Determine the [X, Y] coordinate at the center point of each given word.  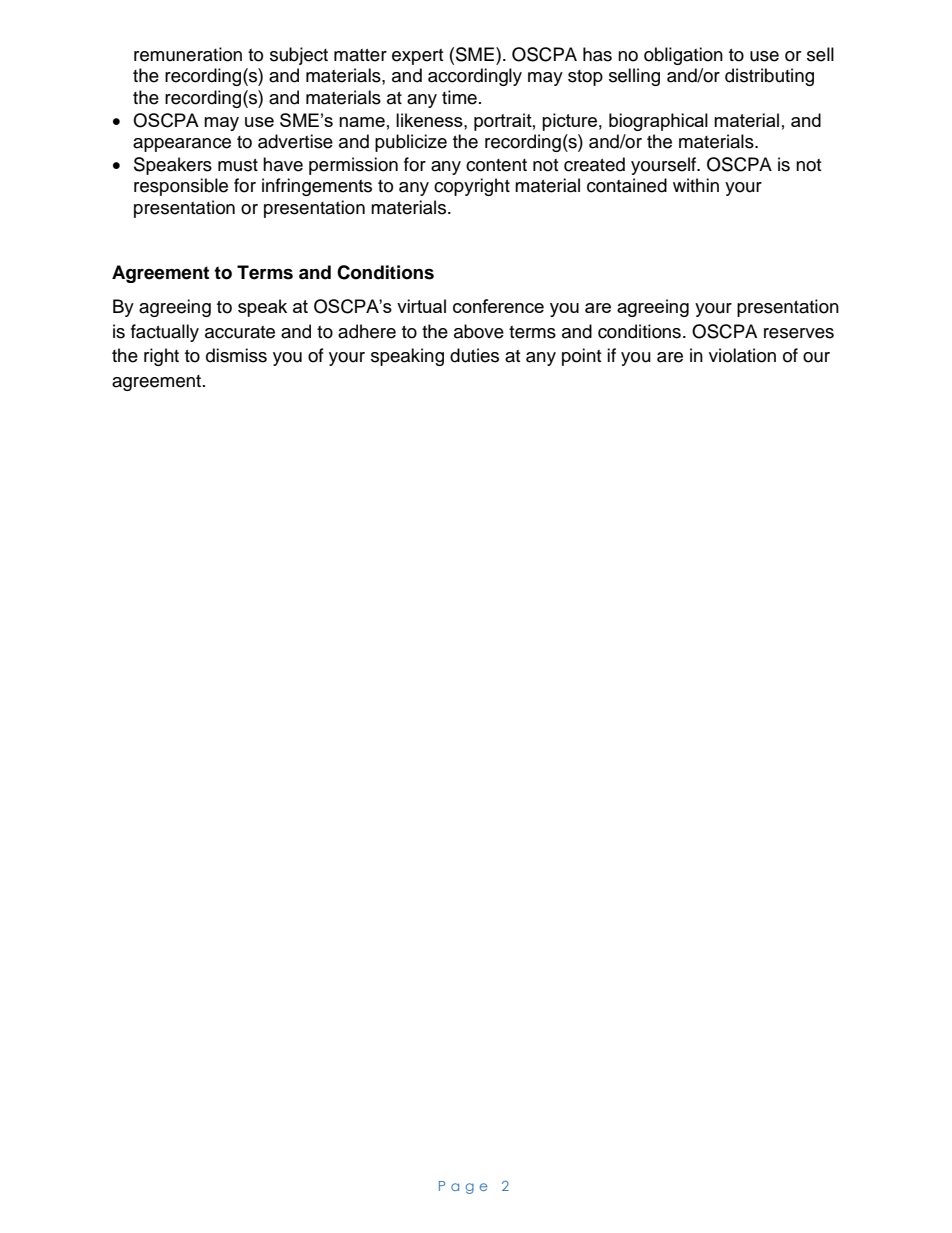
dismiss [236, 355]
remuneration [188, 54]
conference [498, 306]
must [238, 165]
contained [627, 185]
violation [742, 355]
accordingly [475, 77]
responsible [181, 187]
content [496, 165]
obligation [683, 56]
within [696, 185]
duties [474, 355]
